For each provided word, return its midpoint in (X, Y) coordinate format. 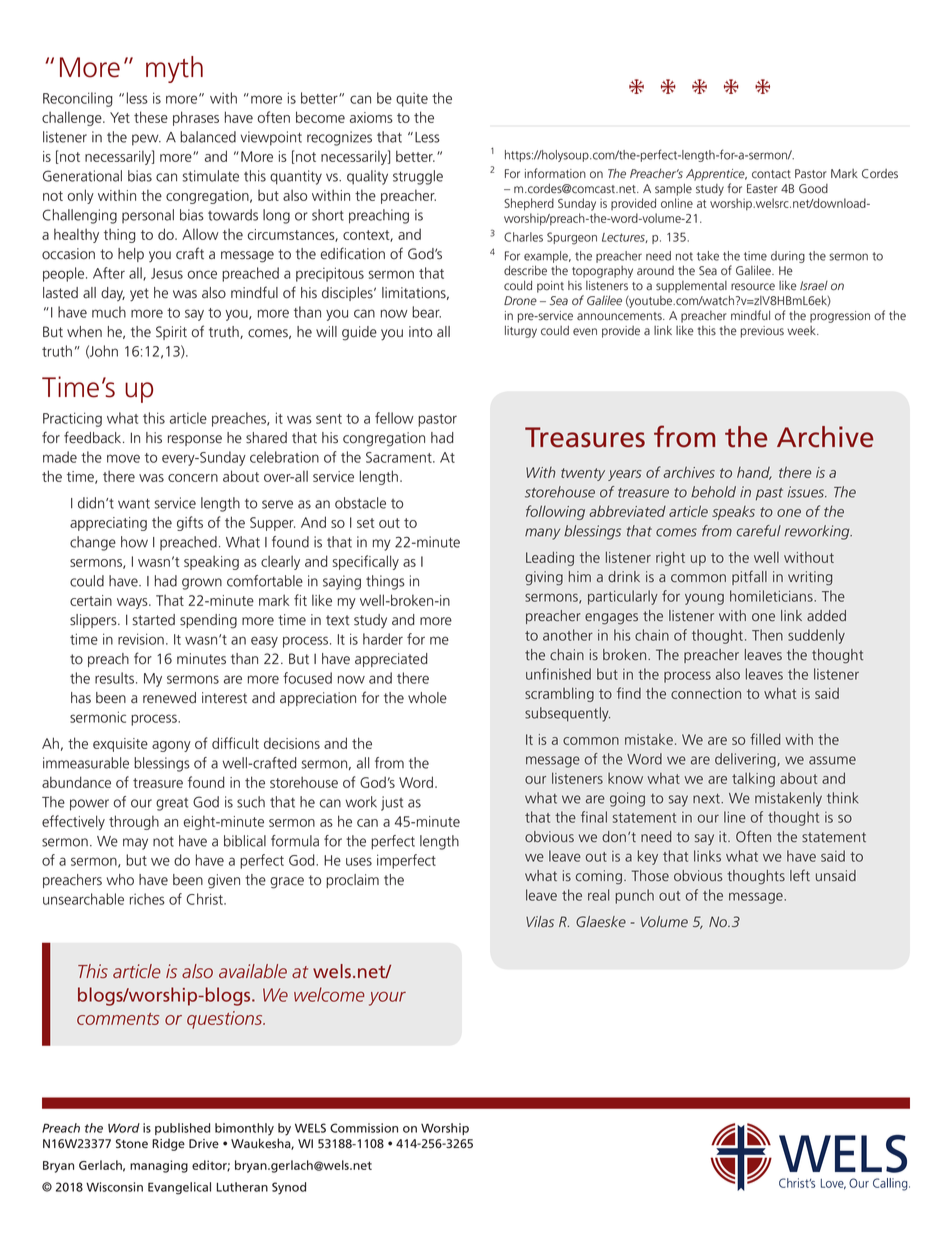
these (151, 117)
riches (147, 899)
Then (767, 635)
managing (159, 1166)
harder (383, 639)
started (154, 620)
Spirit (171, 333)
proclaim (352, 881)
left (800, 875)
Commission (364, 1128)
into (420, 332)
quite (412, 100)
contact (771, 174)
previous (762, 332)
